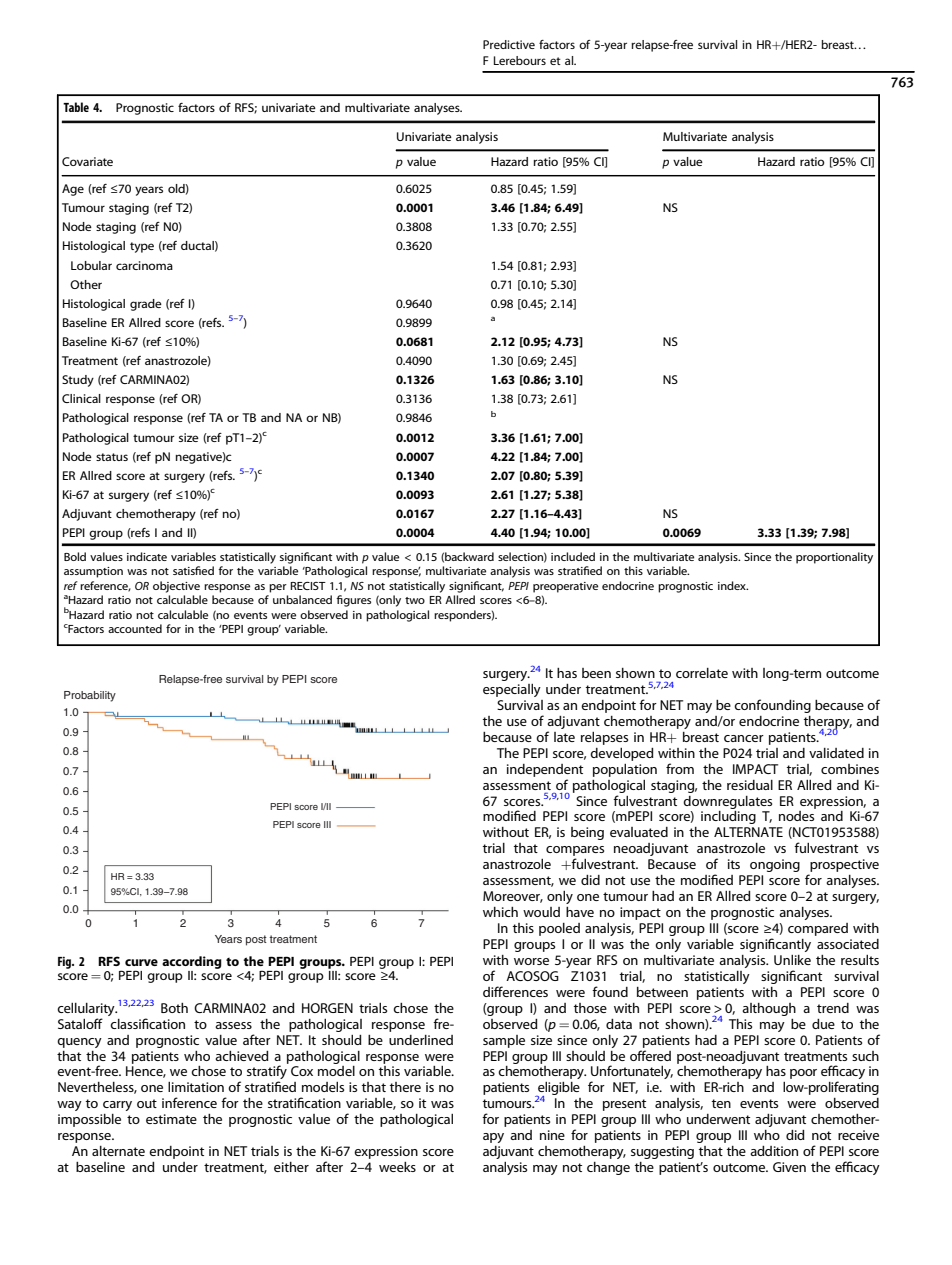  I want to click on proportionality, so click(834, 558).
